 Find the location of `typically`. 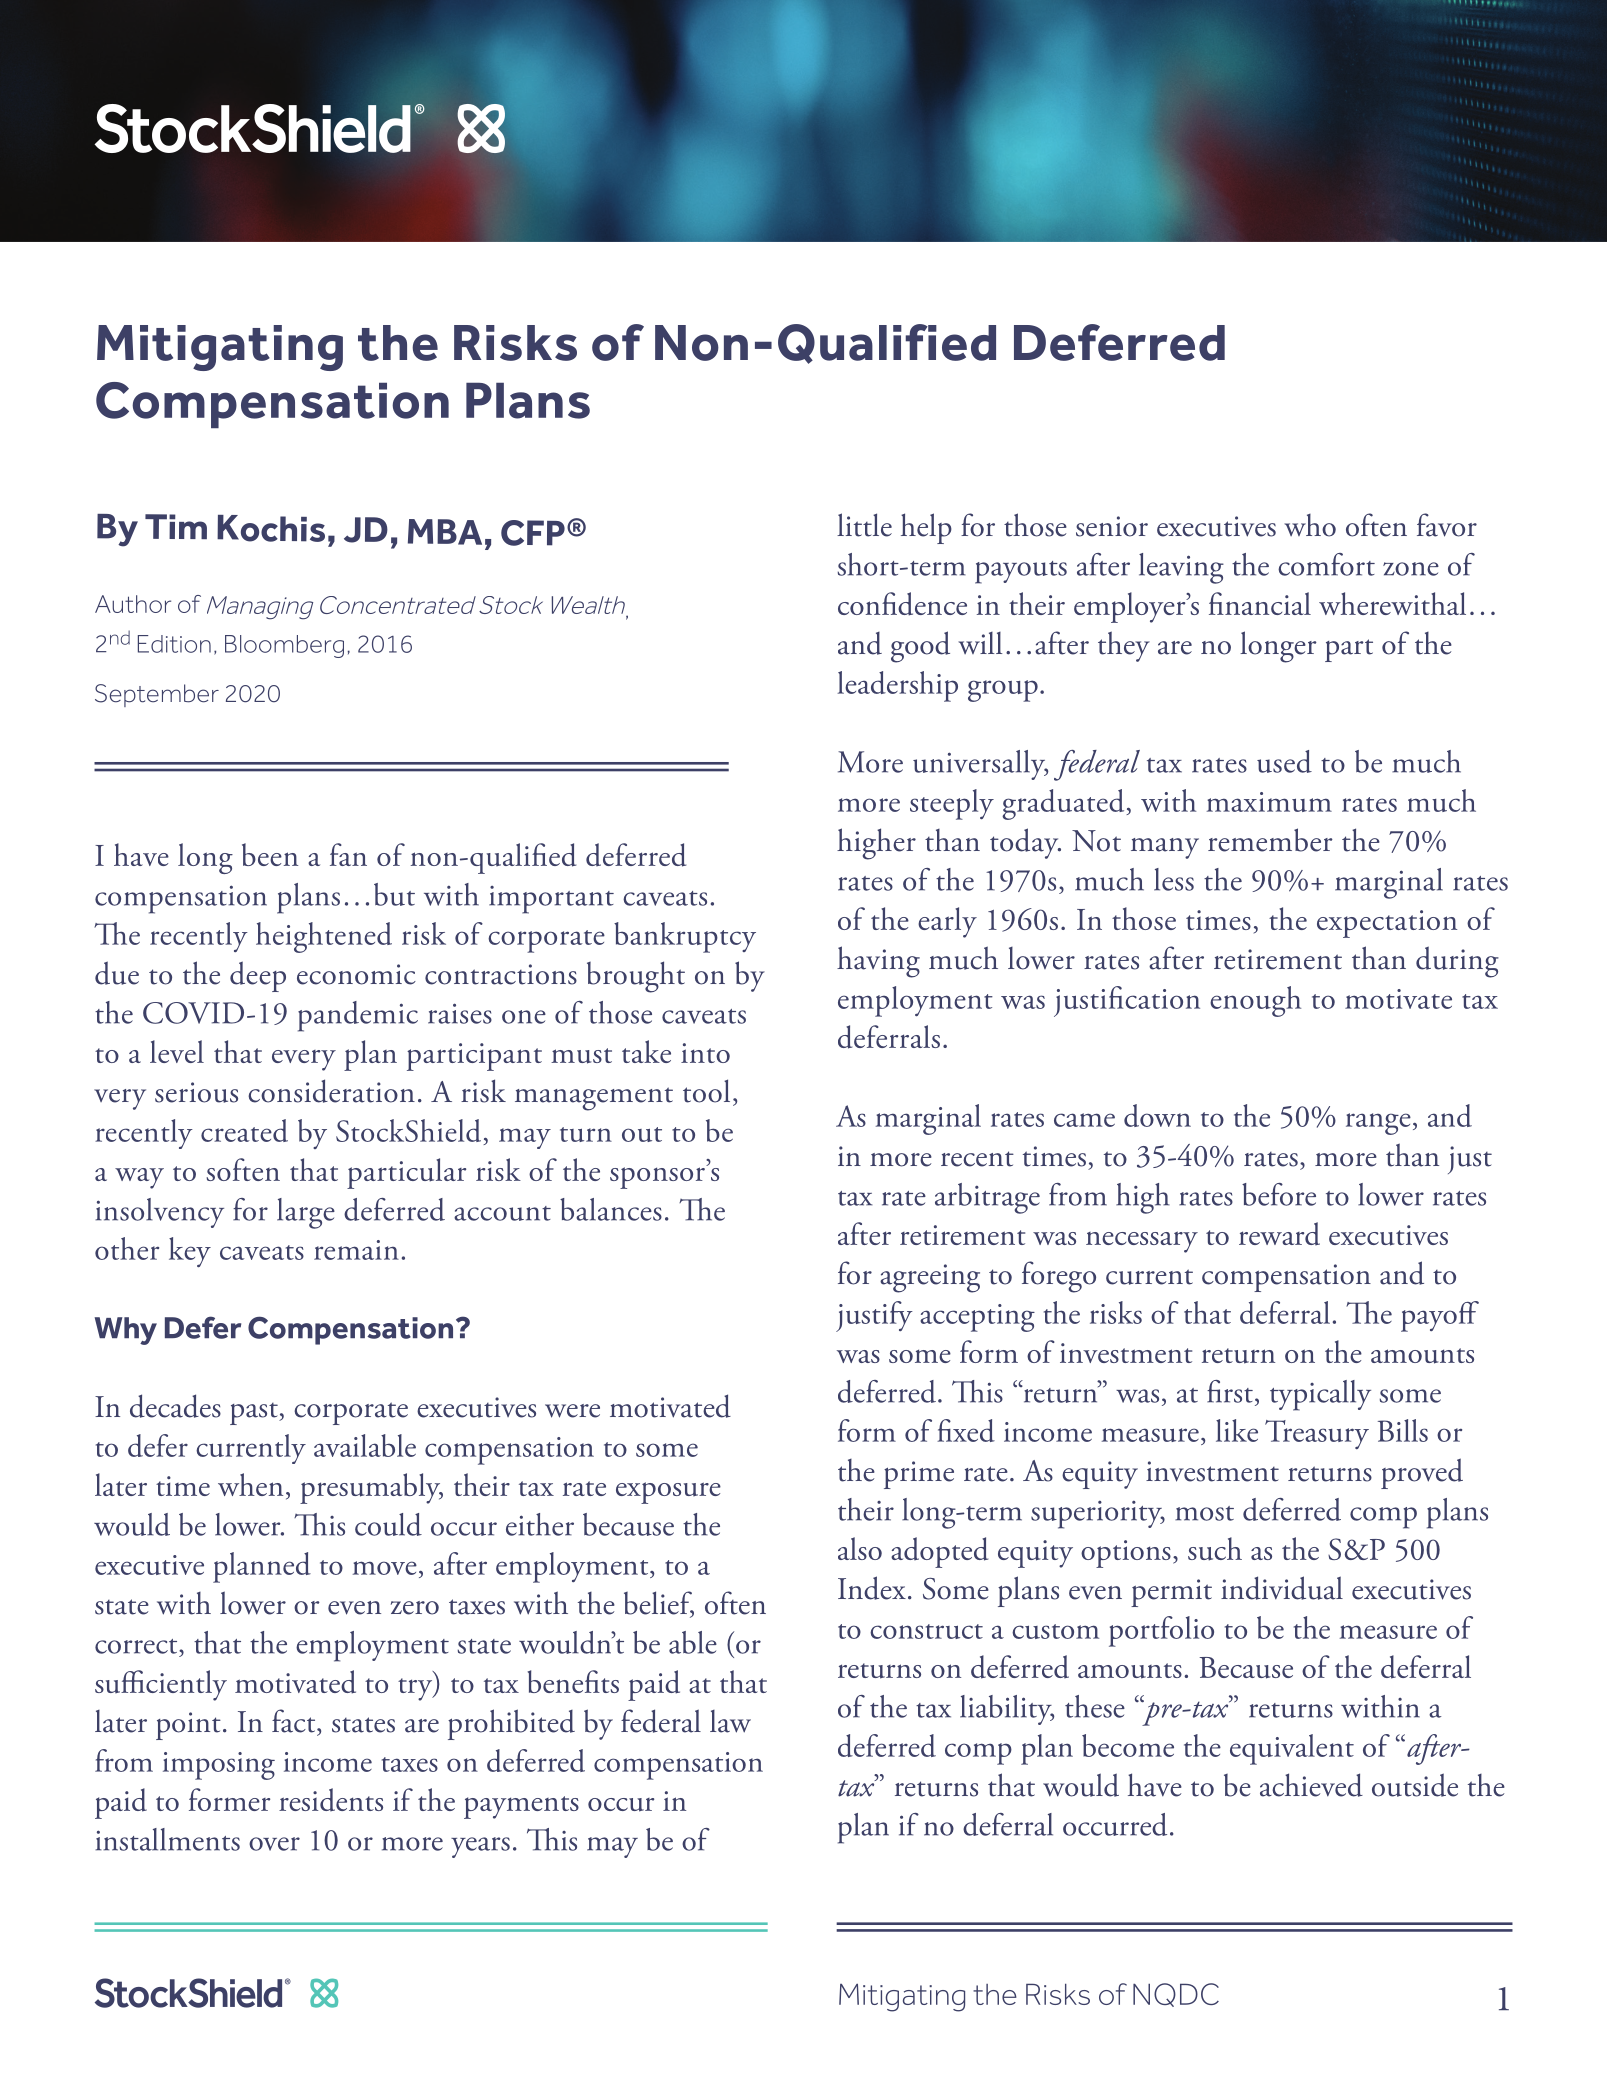

typically is located at coordinates (1320, 1395).
